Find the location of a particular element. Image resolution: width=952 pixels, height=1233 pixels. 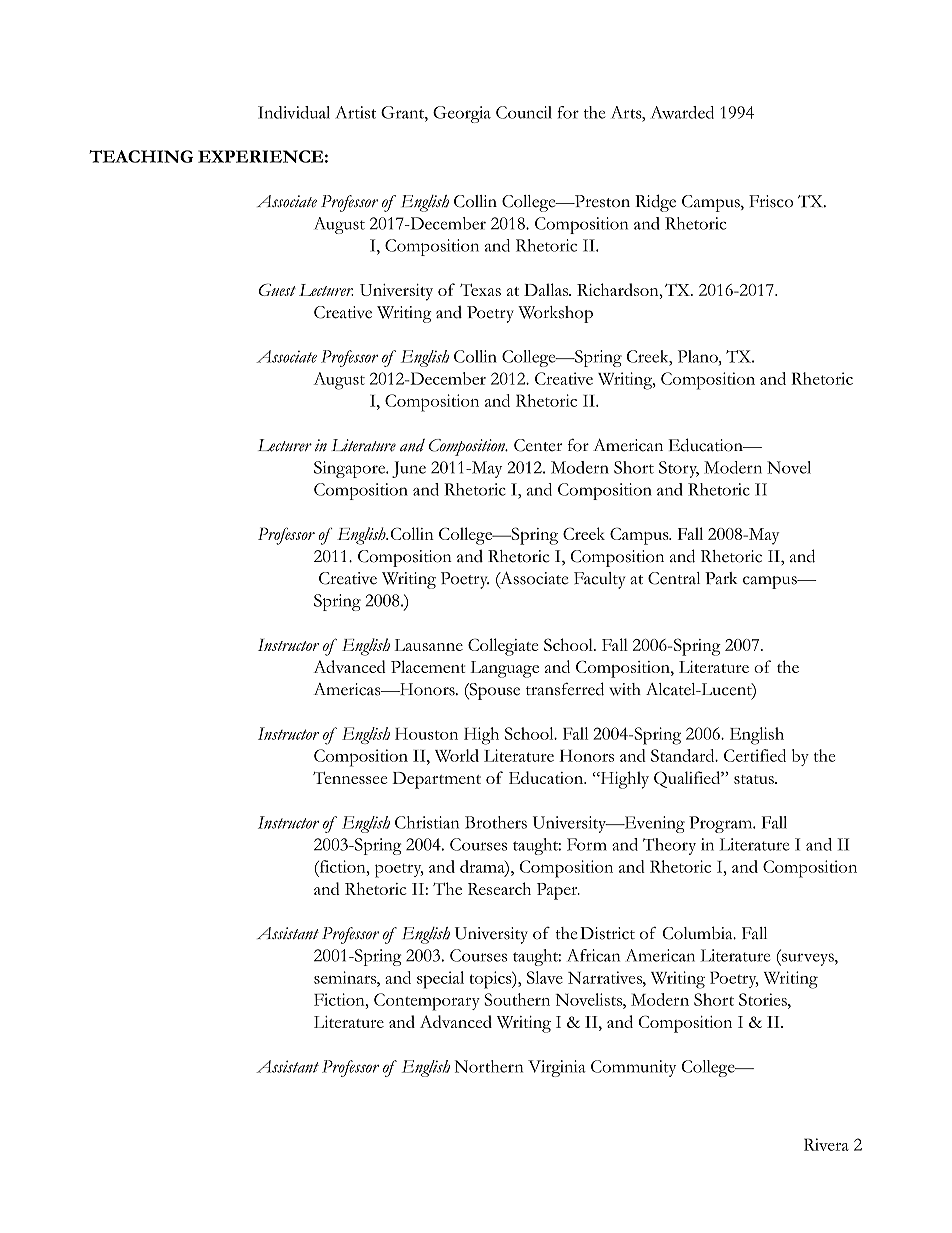

Individual is located at coordinates (294, 112).
